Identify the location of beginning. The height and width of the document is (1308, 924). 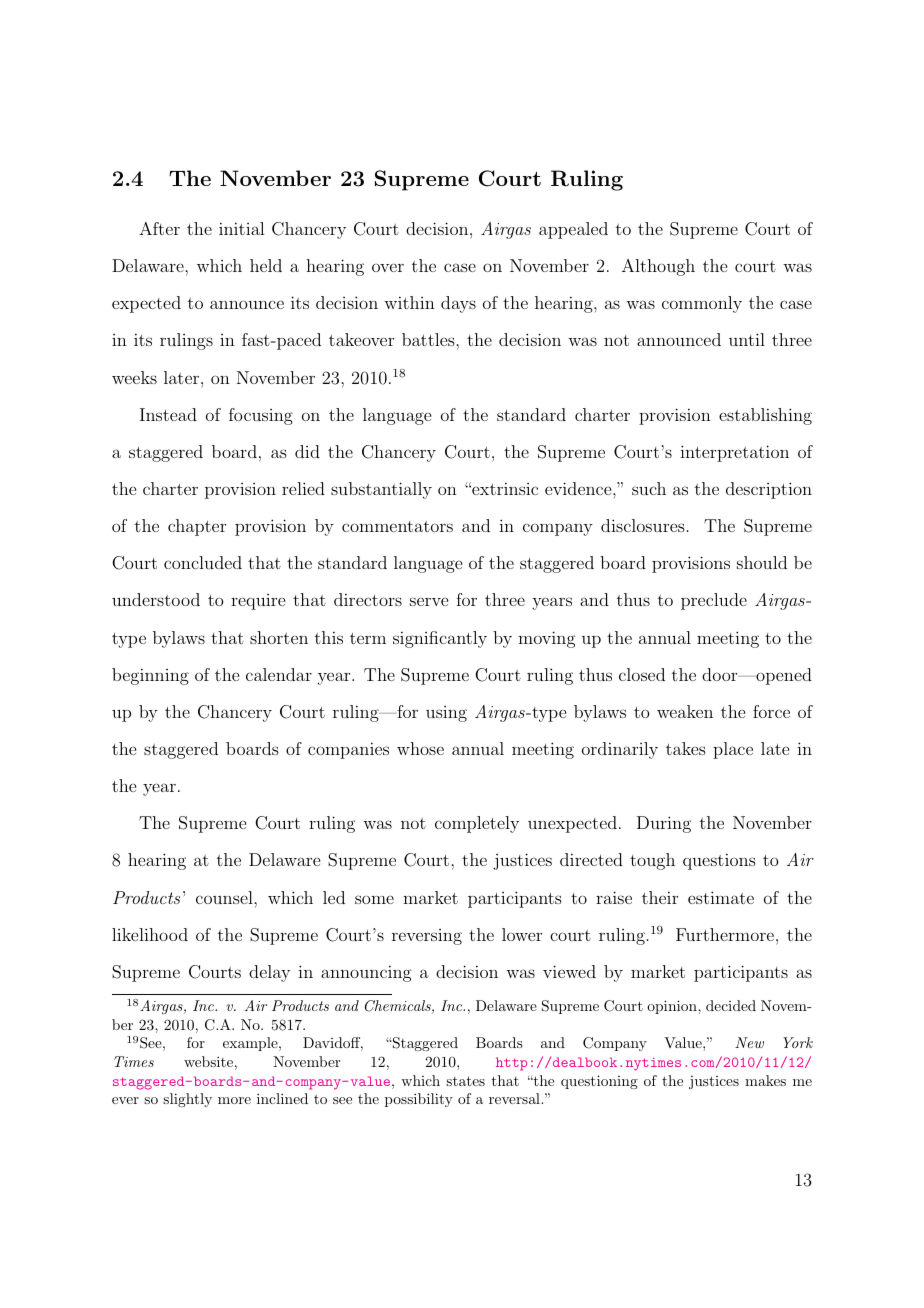
(150, 676).
